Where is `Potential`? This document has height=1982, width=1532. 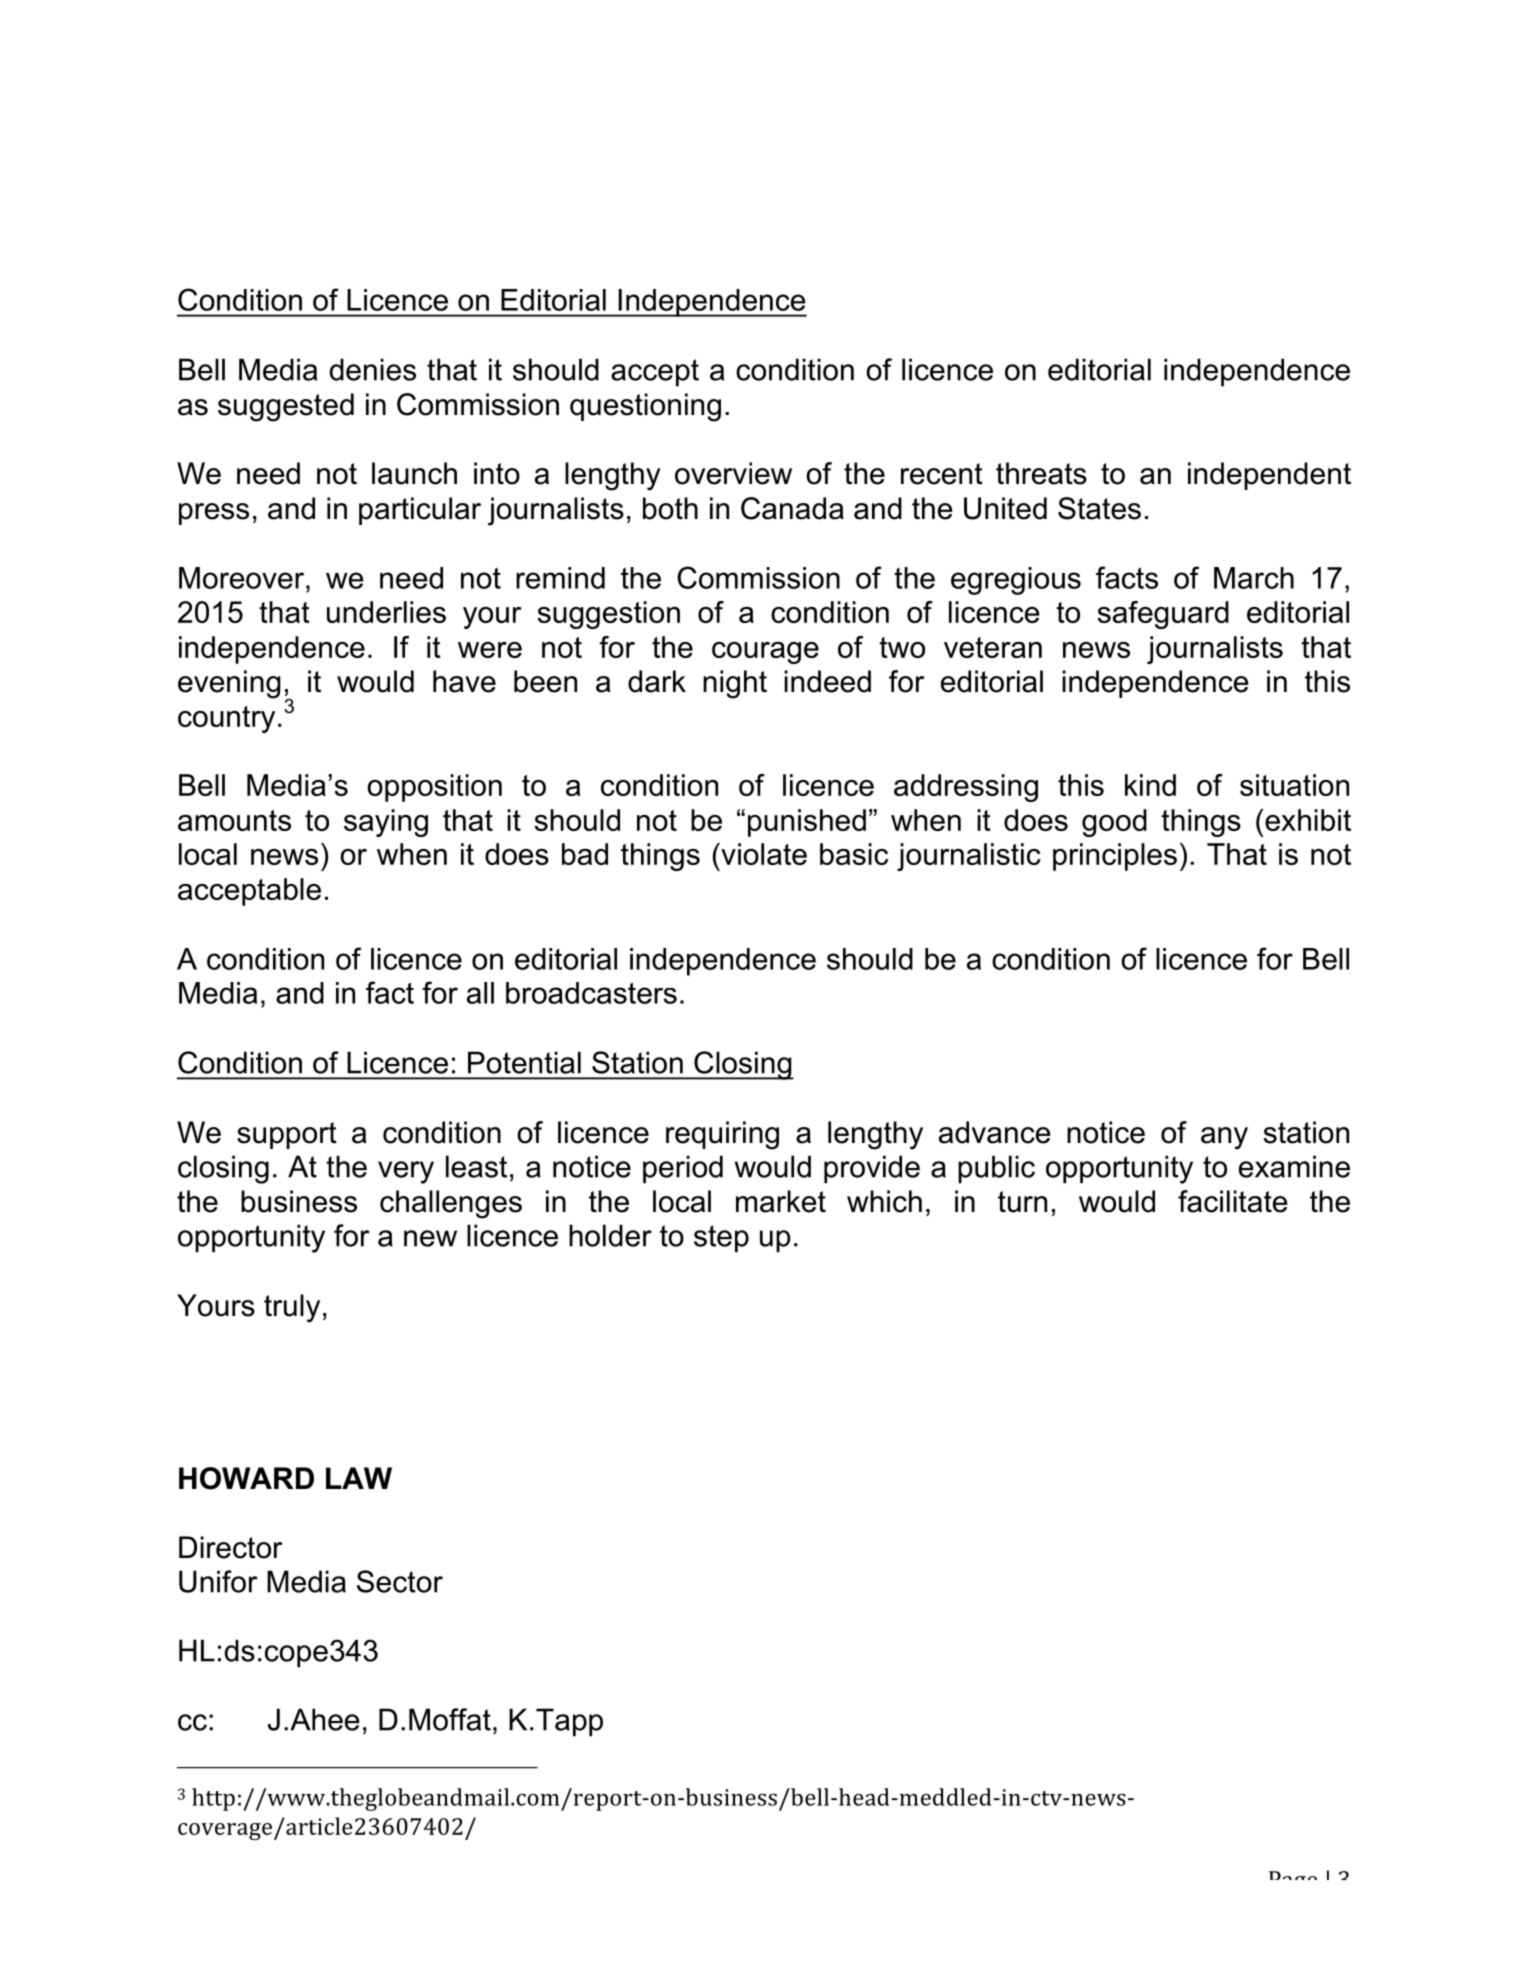 Potential is located at coordinates (524, 1062).
